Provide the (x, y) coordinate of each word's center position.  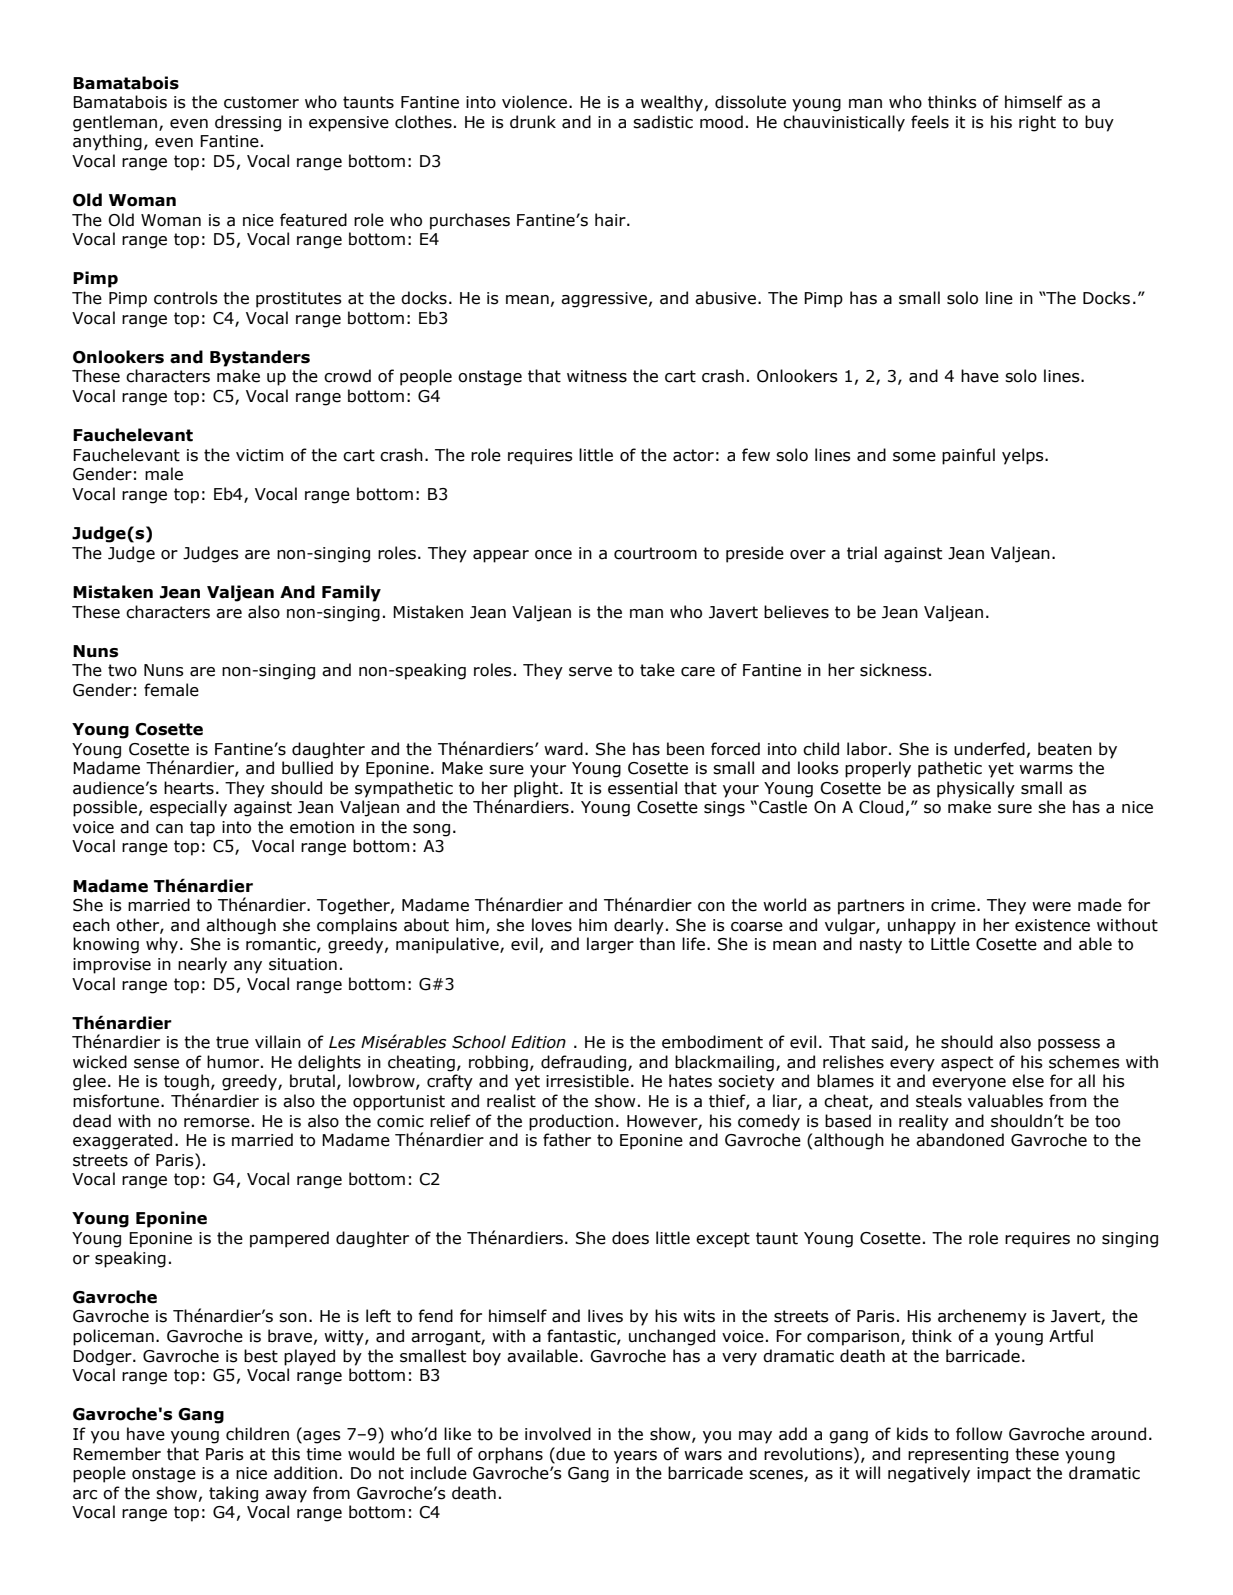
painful (968, 456)
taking (233, 1494)
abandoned (960, 1140)
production (571, 1122)
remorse (217, 1123)
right (1037, 123)
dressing (248, 123)
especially (188, 808)
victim (259, 455)
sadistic (663, 122)
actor (693, 455)
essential (642, 788)
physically (976, 789)
